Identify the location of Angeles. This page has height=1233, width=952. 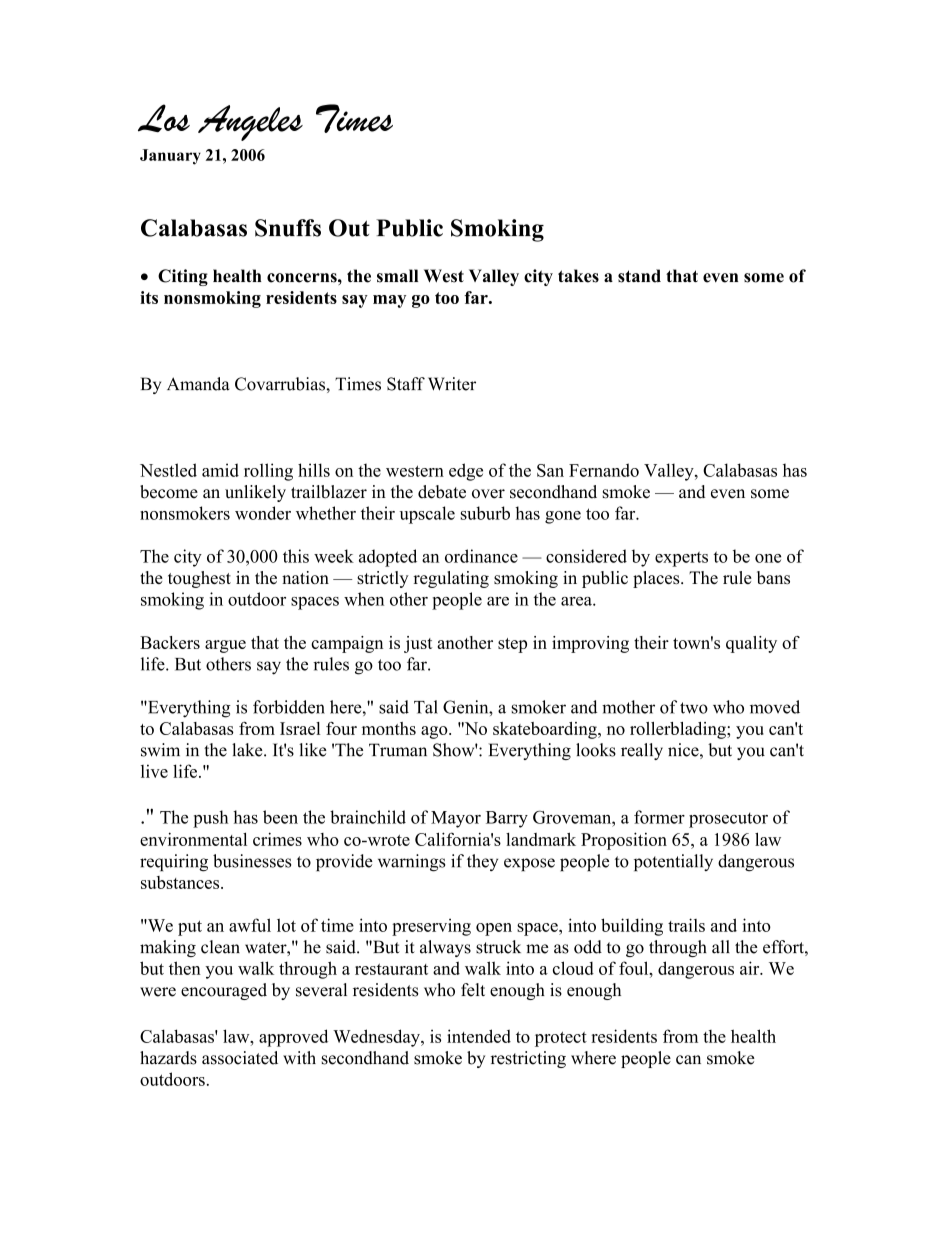
(250, 123).
